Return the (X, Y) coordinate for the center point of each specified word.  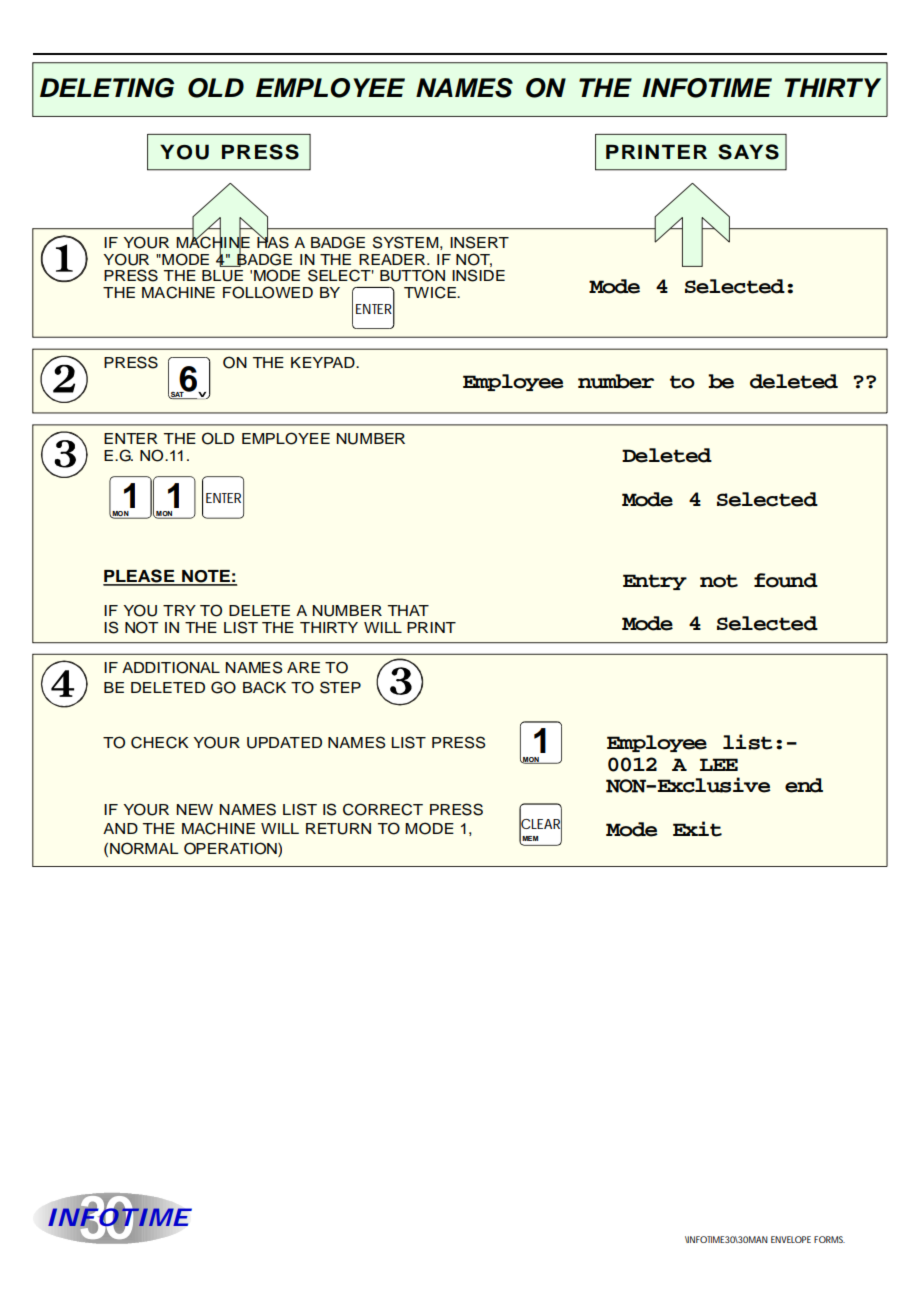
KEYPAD (324, 362)
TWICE (431, 292)
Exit (697, 829)
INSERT (479, 242)
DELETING (107, 88)
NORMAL (144, 848)
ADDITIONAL (171, 667)
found (786, 580)
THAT (408, 610)
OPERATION (231, 849)
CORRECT (383, 809)
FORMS (829, 1239)
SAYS (748, 152)
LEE (719, 764)
